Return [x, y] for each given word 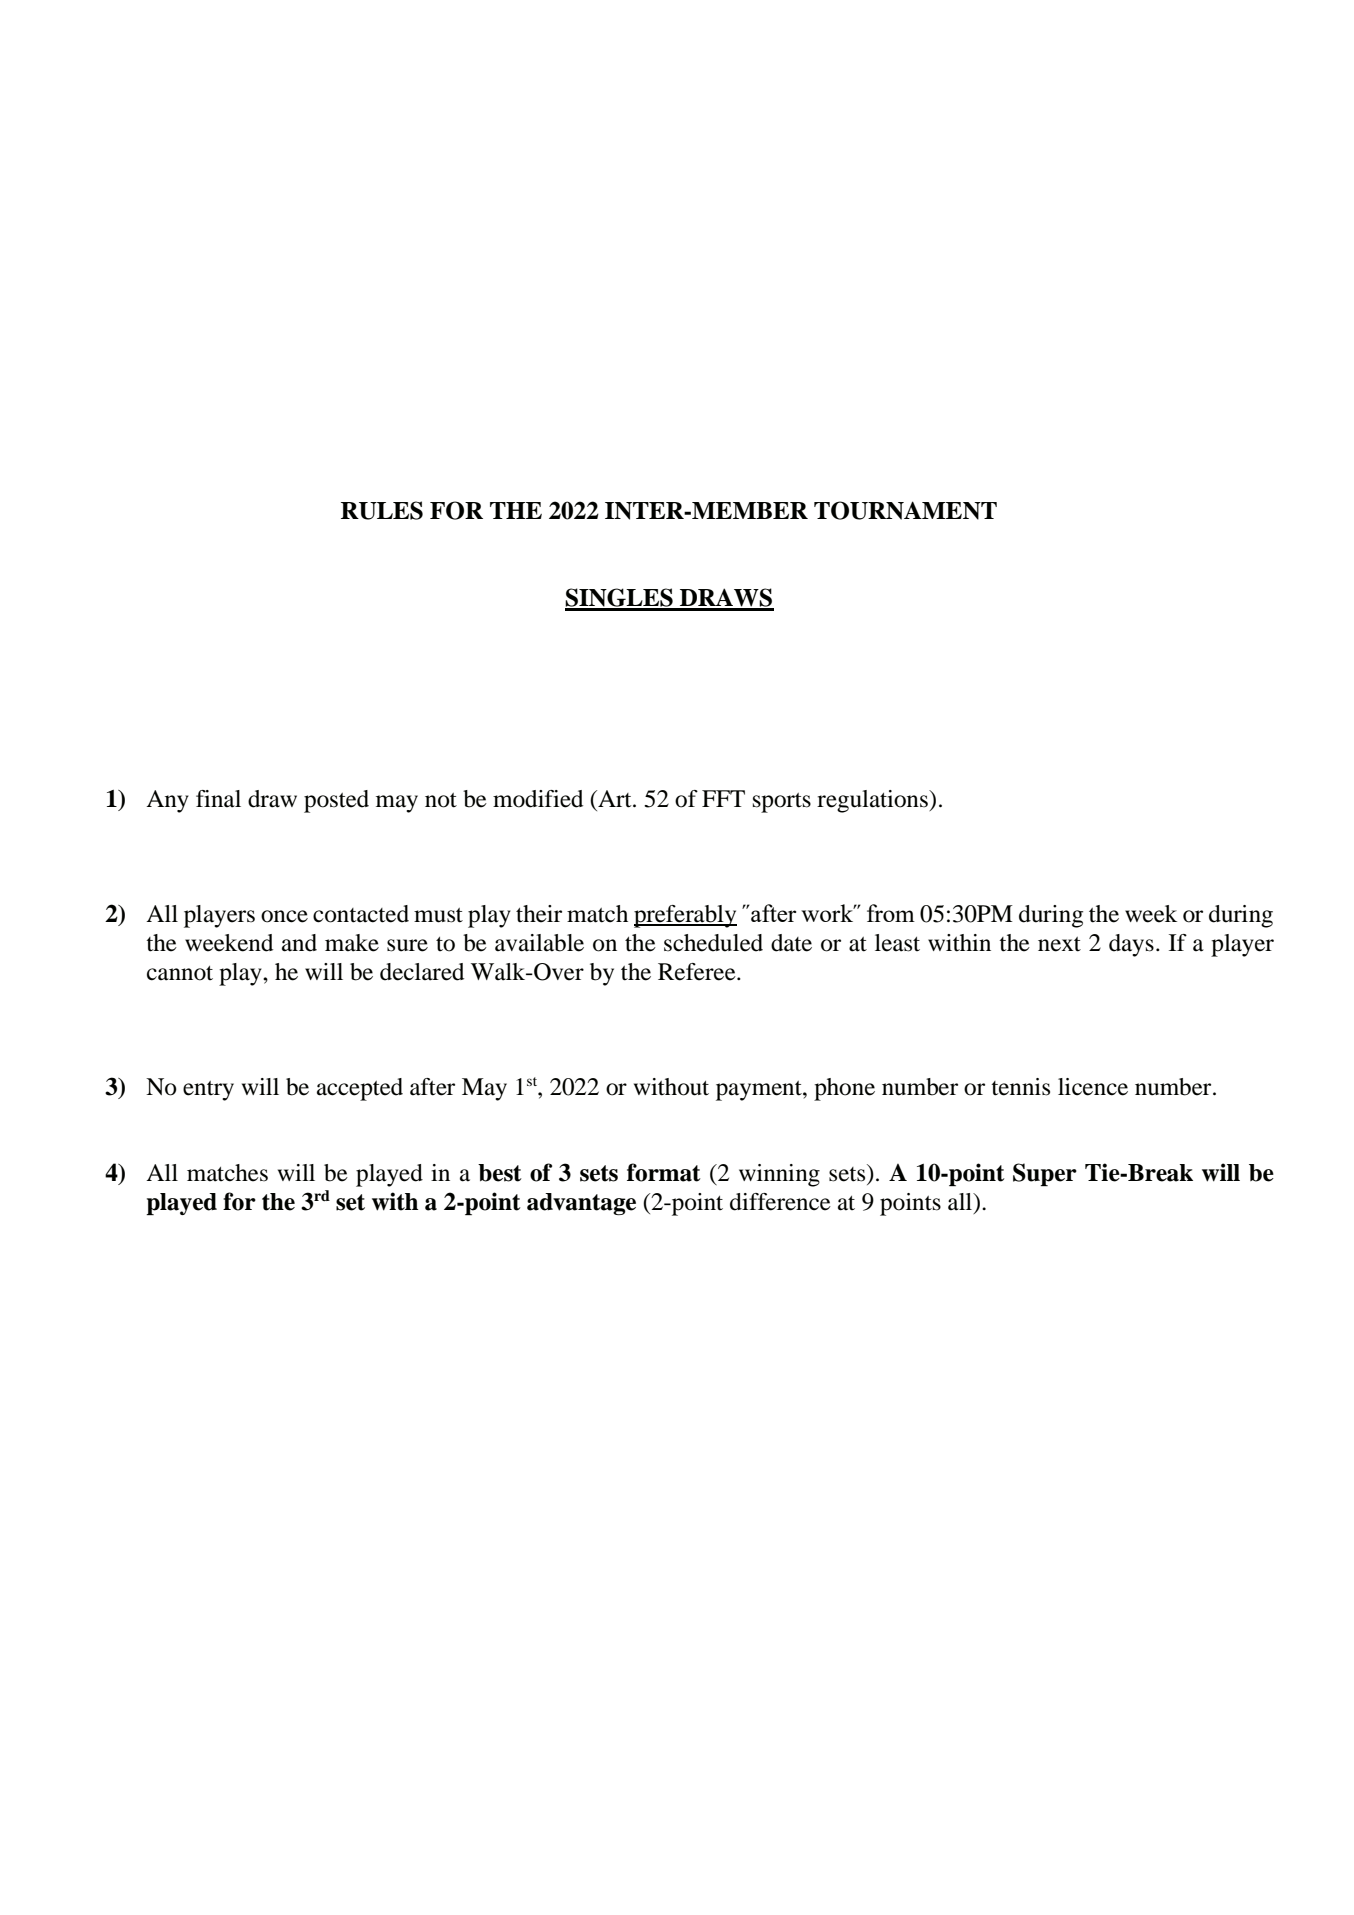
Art [615, 799]
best [500, 1173]
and [299, 943]
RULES [382, 510]
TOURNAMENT [905, 510]
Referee [698, 972]
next [1059, 944]
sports [782, 803]
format [664, 1172]
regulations [873, 801]
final [218, 799]
